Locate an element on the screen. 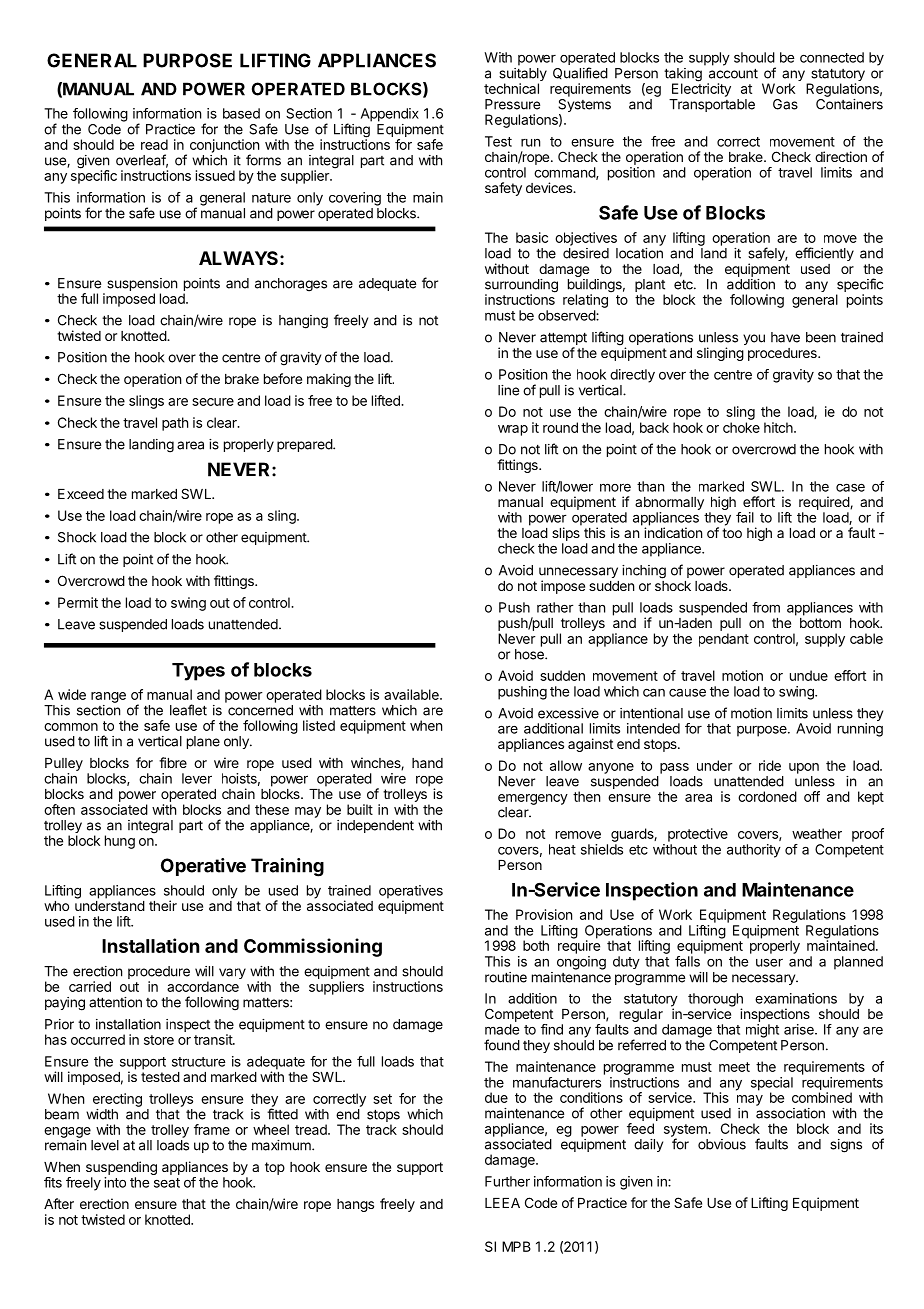 The image size is (924, 1309). technical is located at coordinates (511, 88).
